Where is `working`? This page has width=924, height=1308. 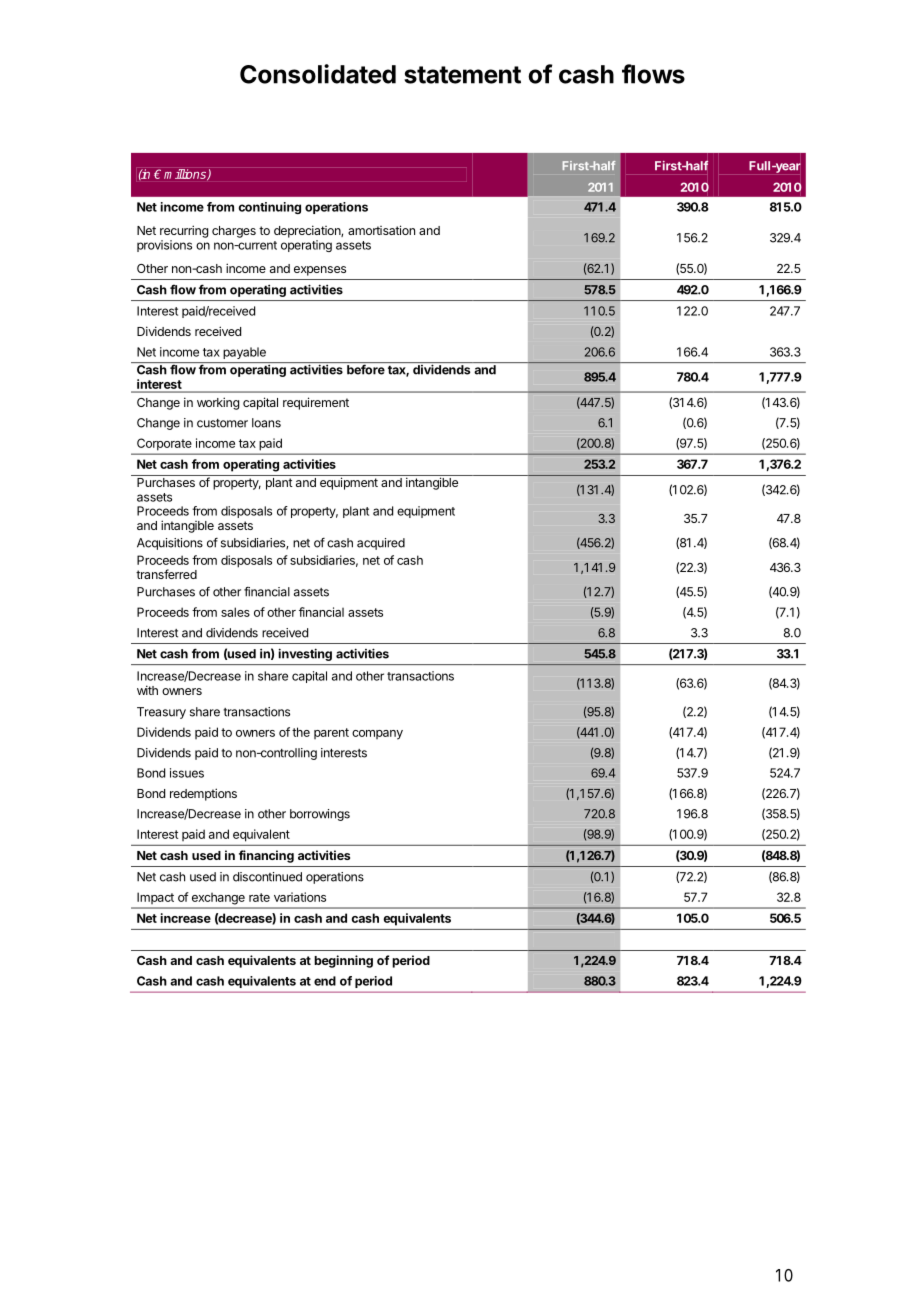 working is located at coordinates (218, 403).
